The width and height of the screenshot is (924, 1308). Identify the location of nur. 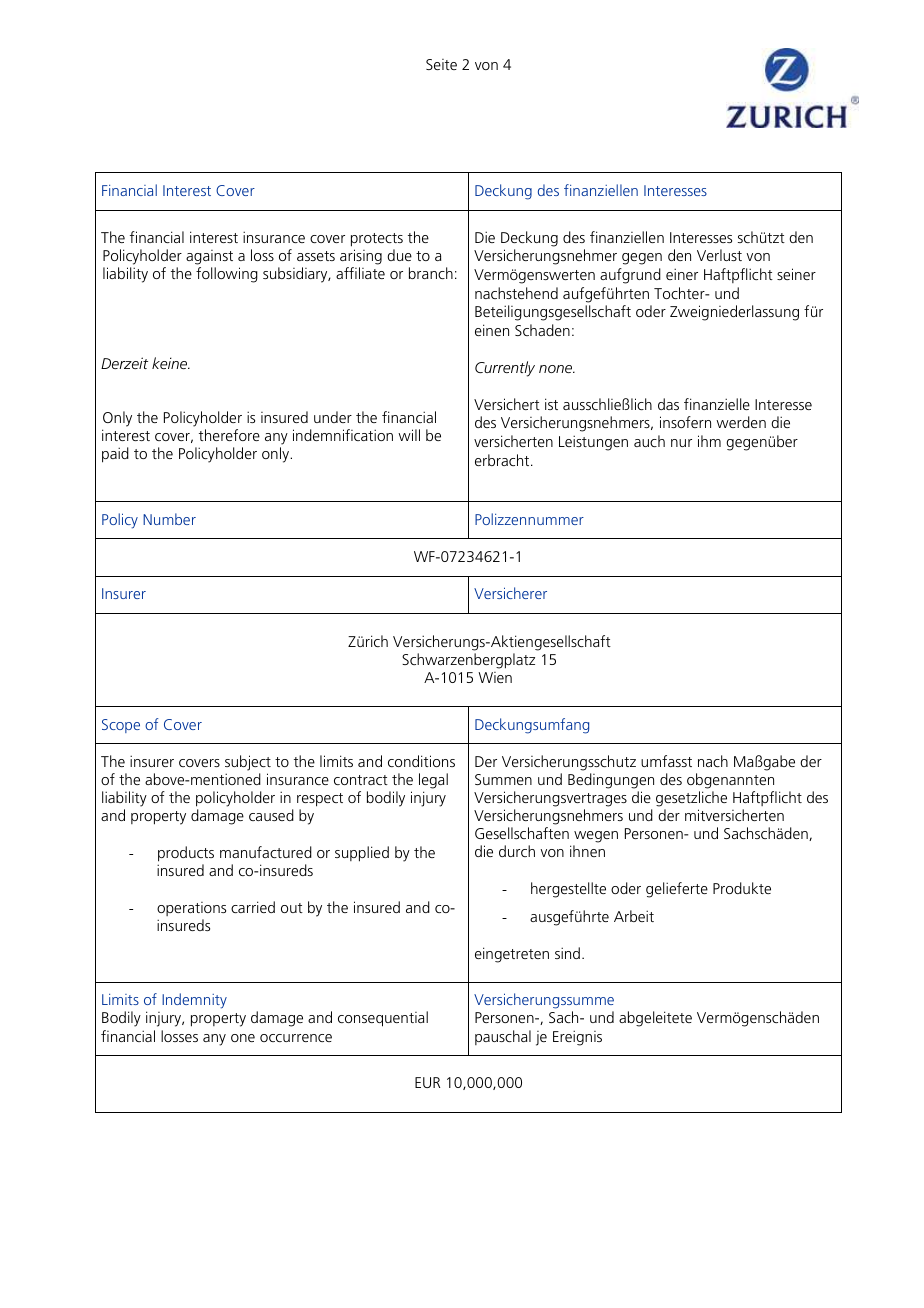
(681, 443).
